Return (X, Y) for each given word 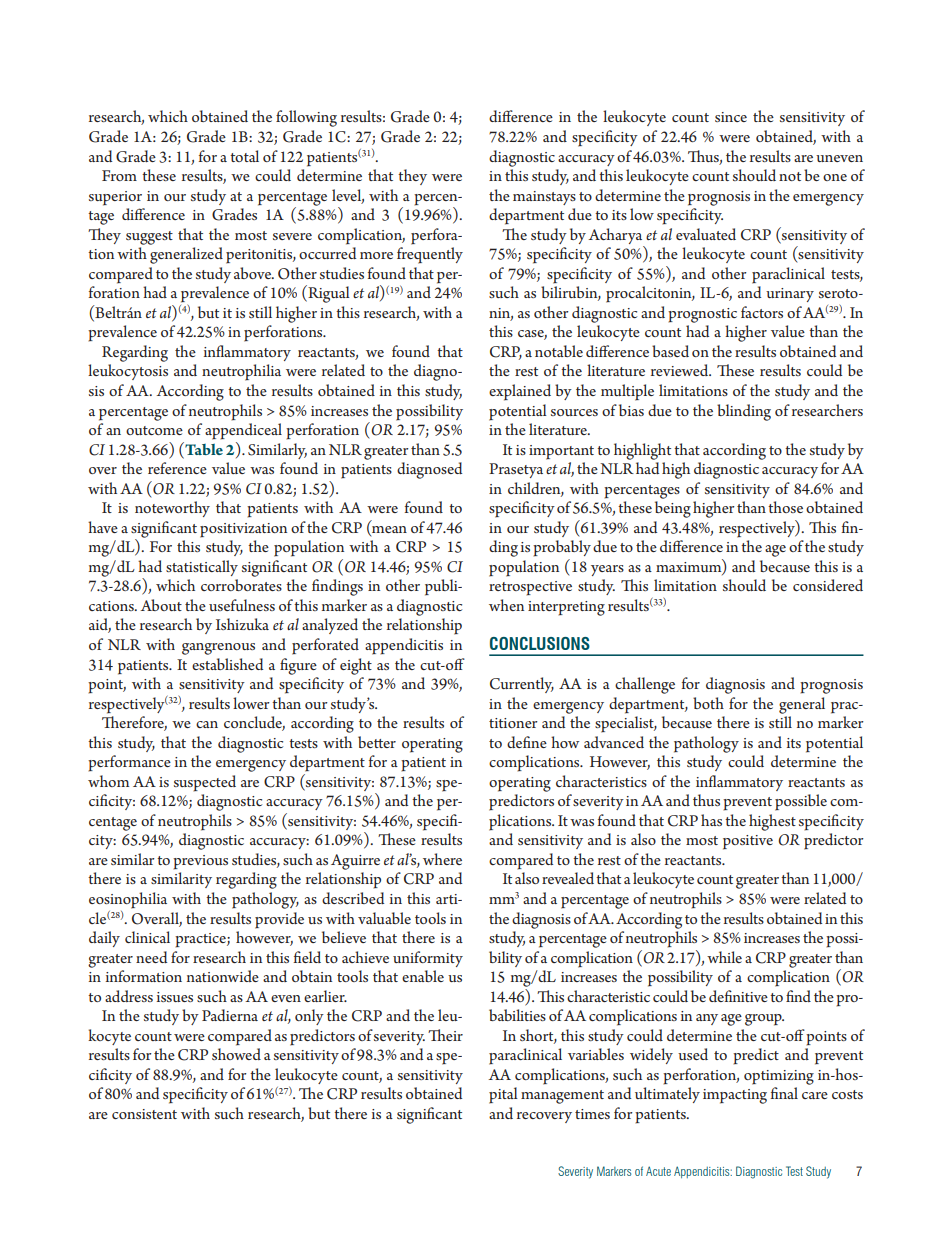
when (506, 605)
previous (200, 862)
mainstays (544, 198)
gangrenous (218, 649)
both (708, 703)
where (442, 859)
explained (520, 392)
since (731, 117)
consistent (144, 1114)
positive (748, 842)
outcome (154, 430)
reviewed (681, 370)
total (244, 156)
